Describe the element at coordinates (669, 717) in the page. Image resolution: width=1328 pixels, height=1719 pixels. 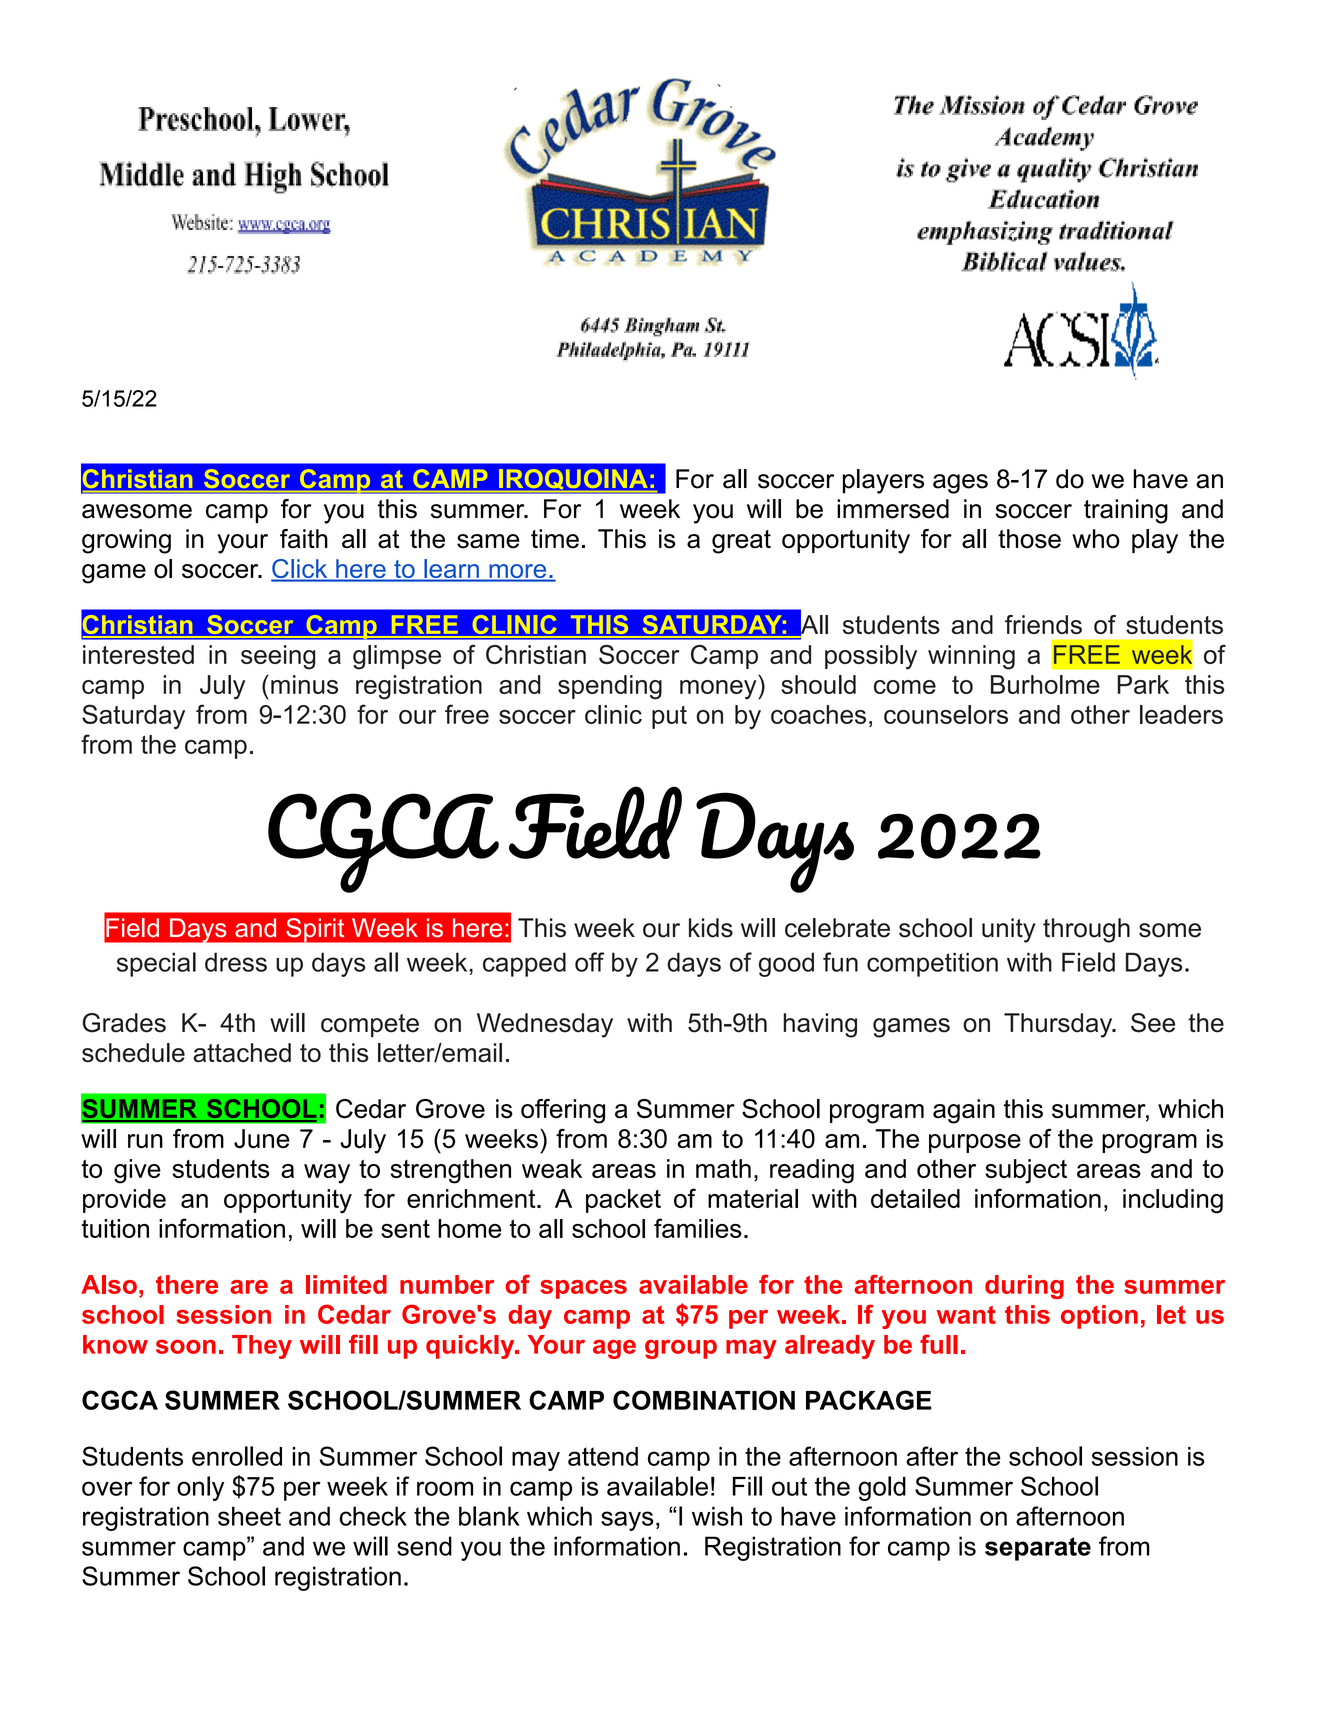
I see `put` at that location.
